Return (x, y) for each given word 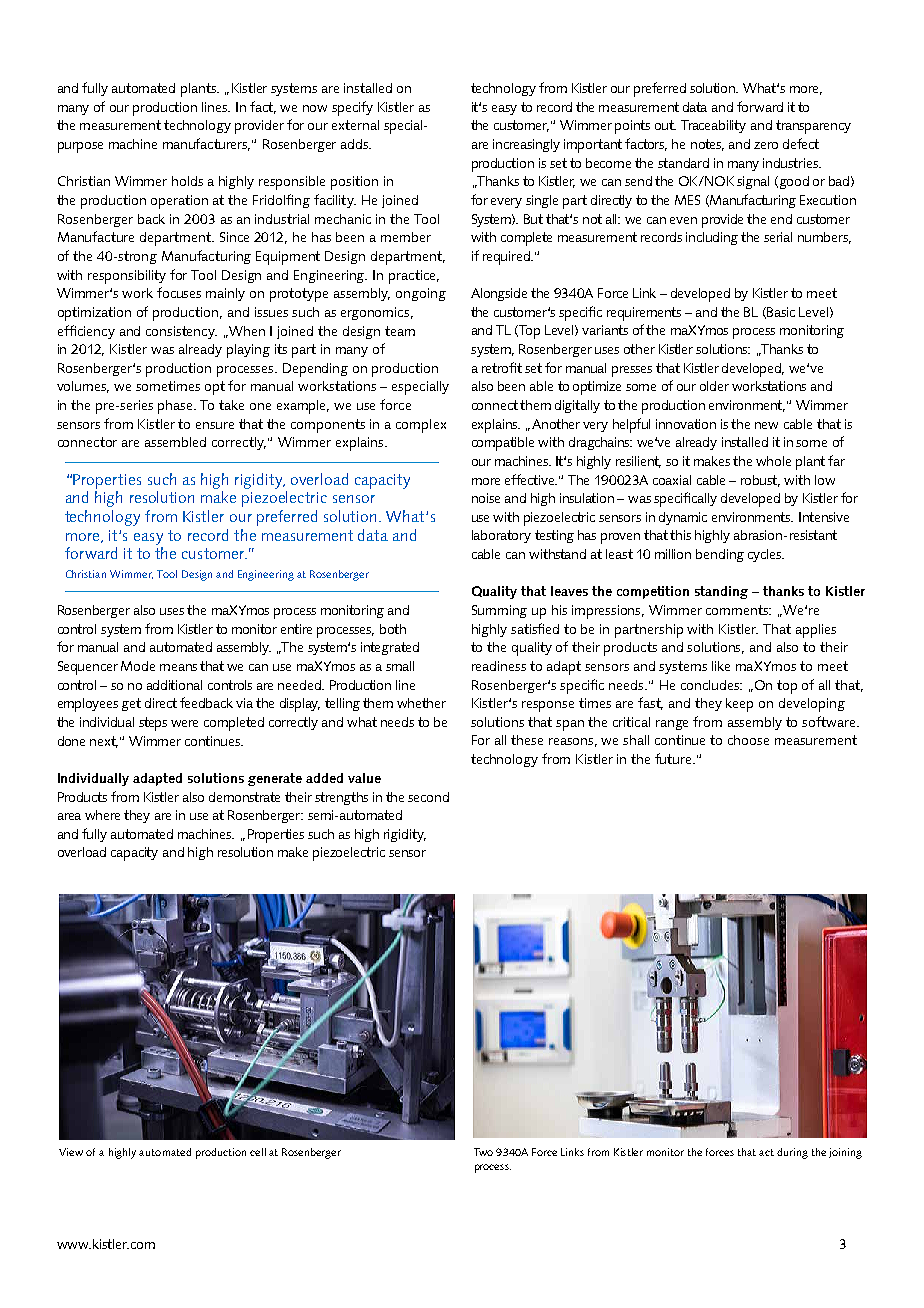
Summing (499, 611)
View (71, 1152)
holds (187, 181)
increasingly (526, 145)
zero (766, 145)
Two (483, 1152)
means (178, 667)
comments (738, 610)
